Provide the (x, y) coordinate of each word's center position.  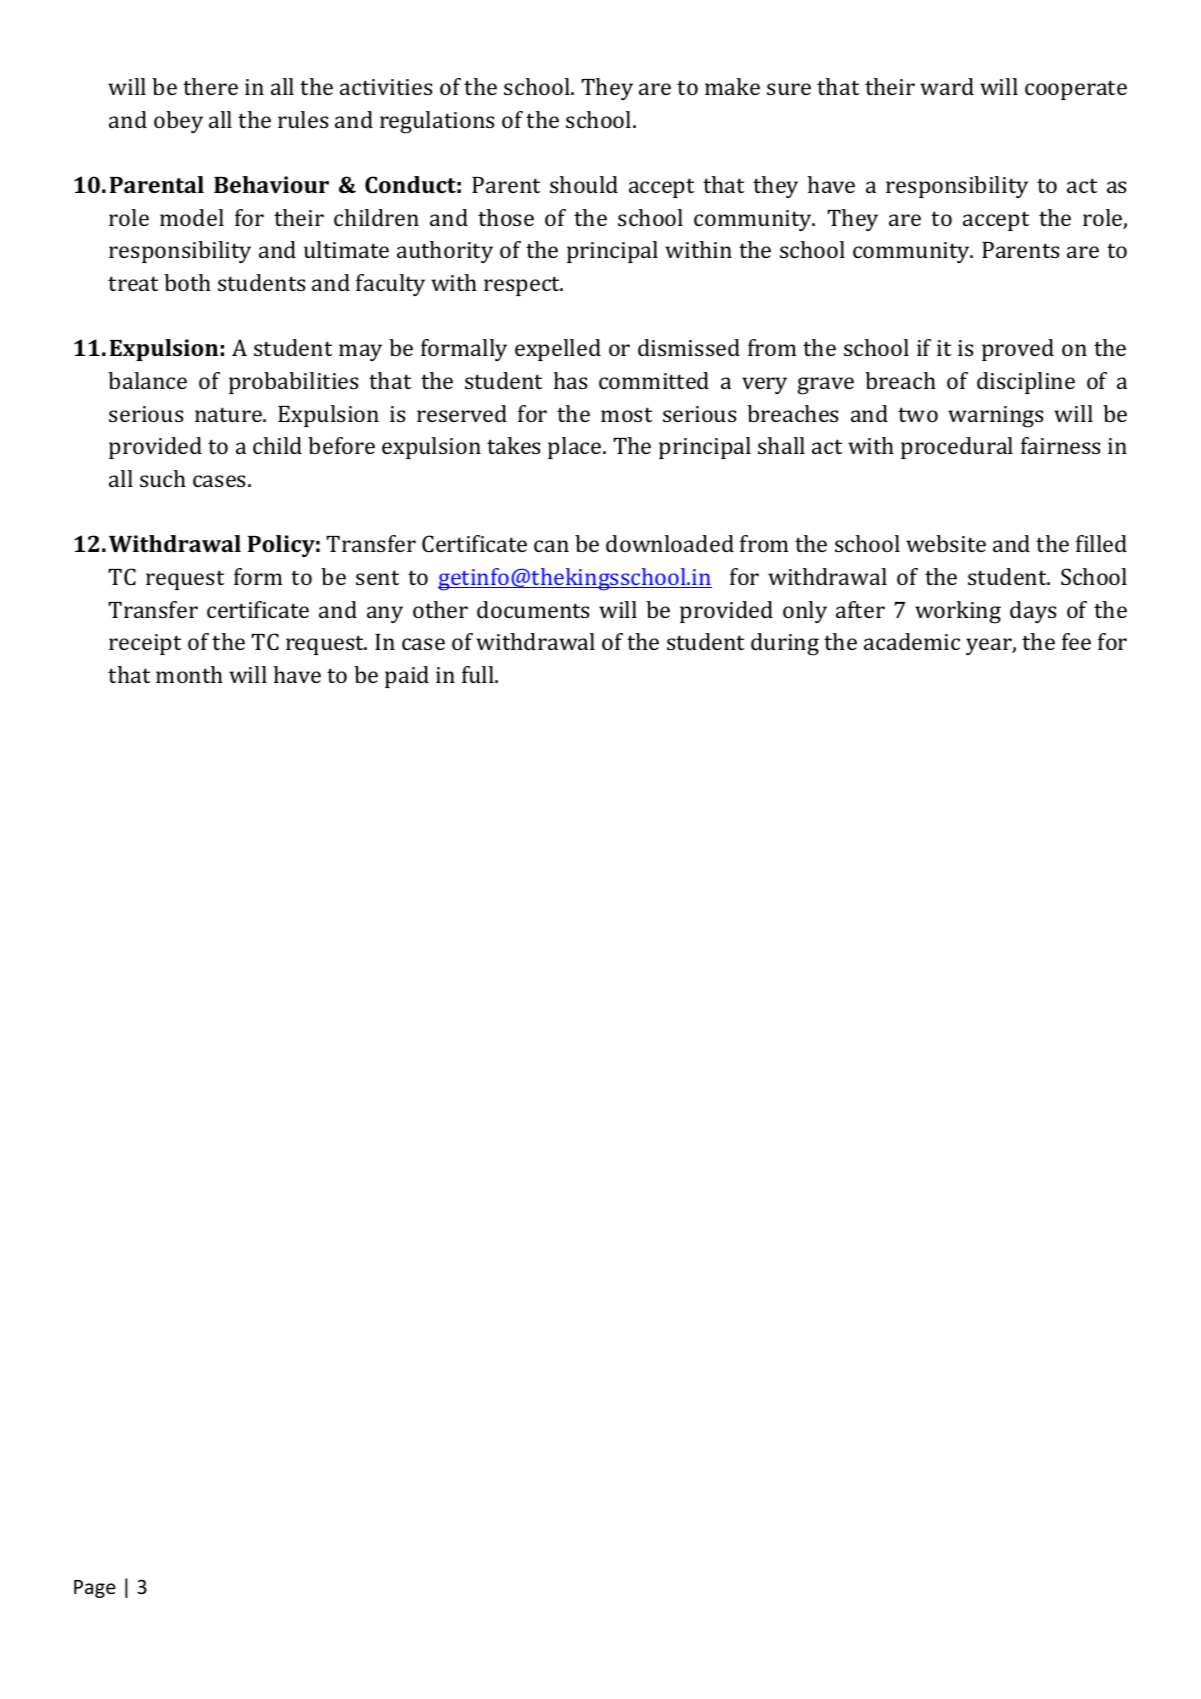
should (584, 184)
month (189, 674)
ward (947, 86)
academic (912, 641)
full (479, 674)
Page (95, 1589)
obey (178, 122)
